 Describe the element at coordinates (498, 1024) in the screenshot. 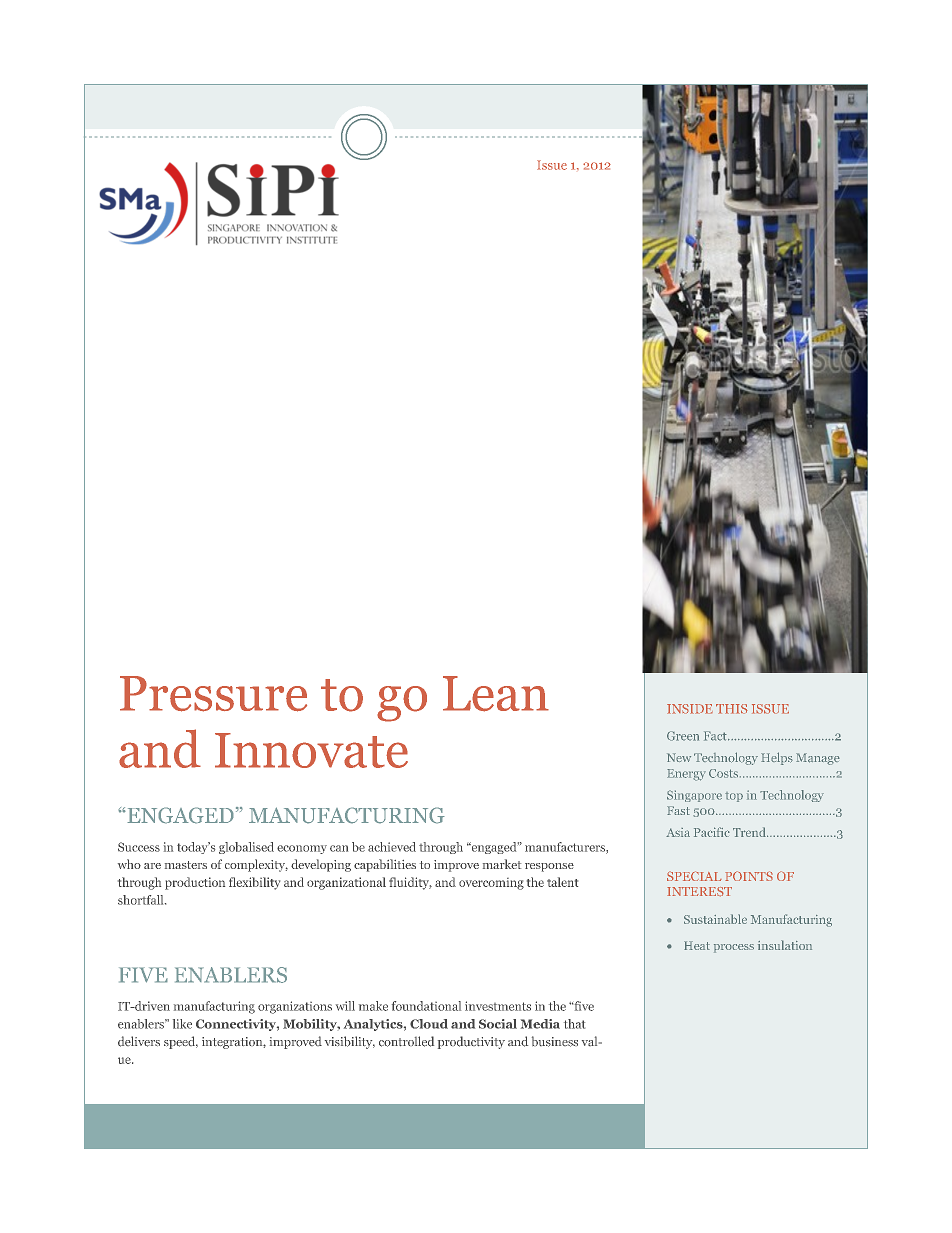

I see `Social` at that location.
